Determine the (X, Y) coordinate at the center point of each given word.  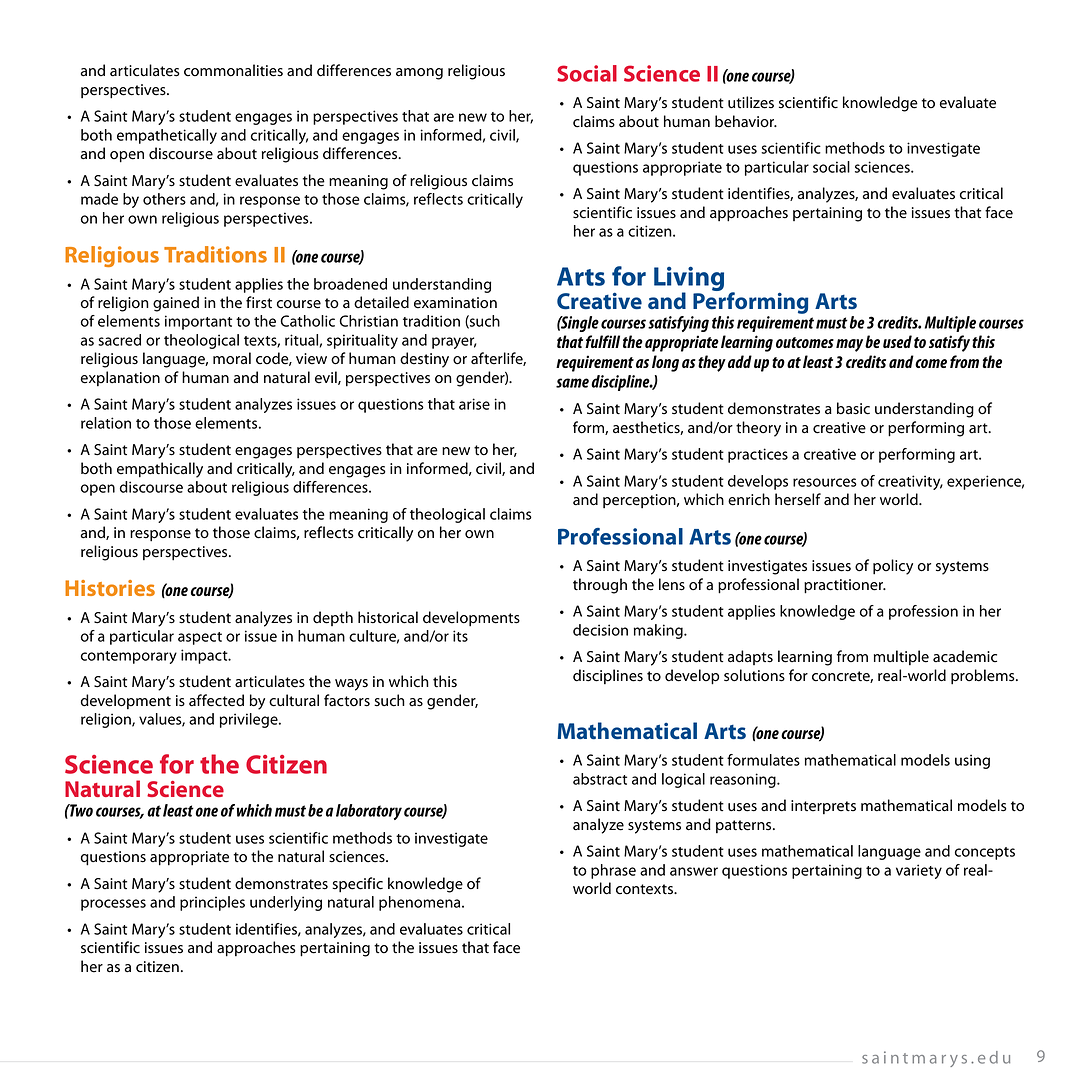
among (419, 74)
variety (919, 871)
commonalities (233, 70)
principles (212, 903)
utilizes (751, 102)
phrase (613, 871)
